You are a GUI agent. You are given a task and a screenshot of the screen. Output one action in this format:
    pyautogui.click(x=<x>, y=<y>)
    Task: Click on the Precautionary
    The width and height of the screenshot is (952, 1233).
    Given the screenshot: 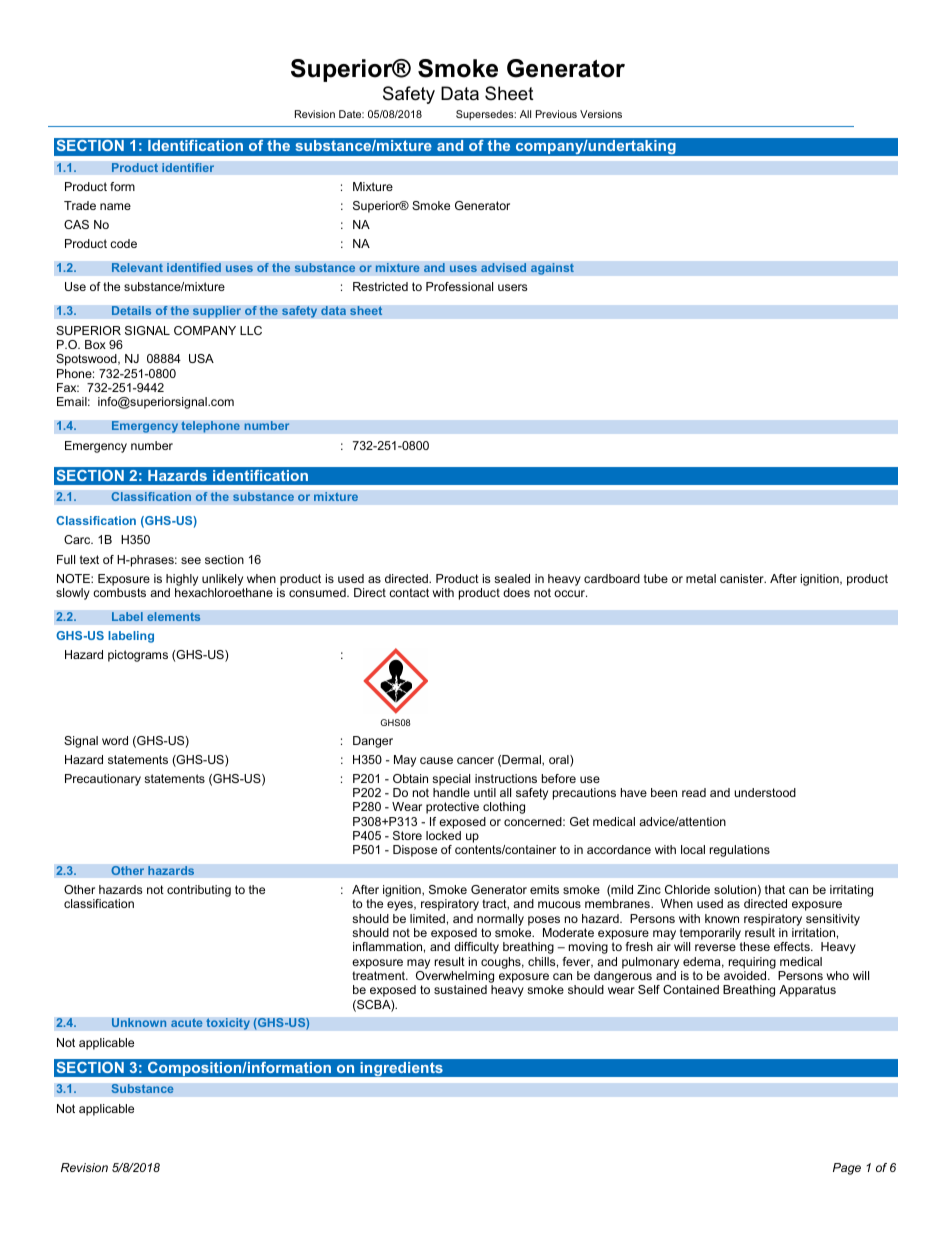 What is the action you would take?
    pyautogui.click(x=103, y=780)
